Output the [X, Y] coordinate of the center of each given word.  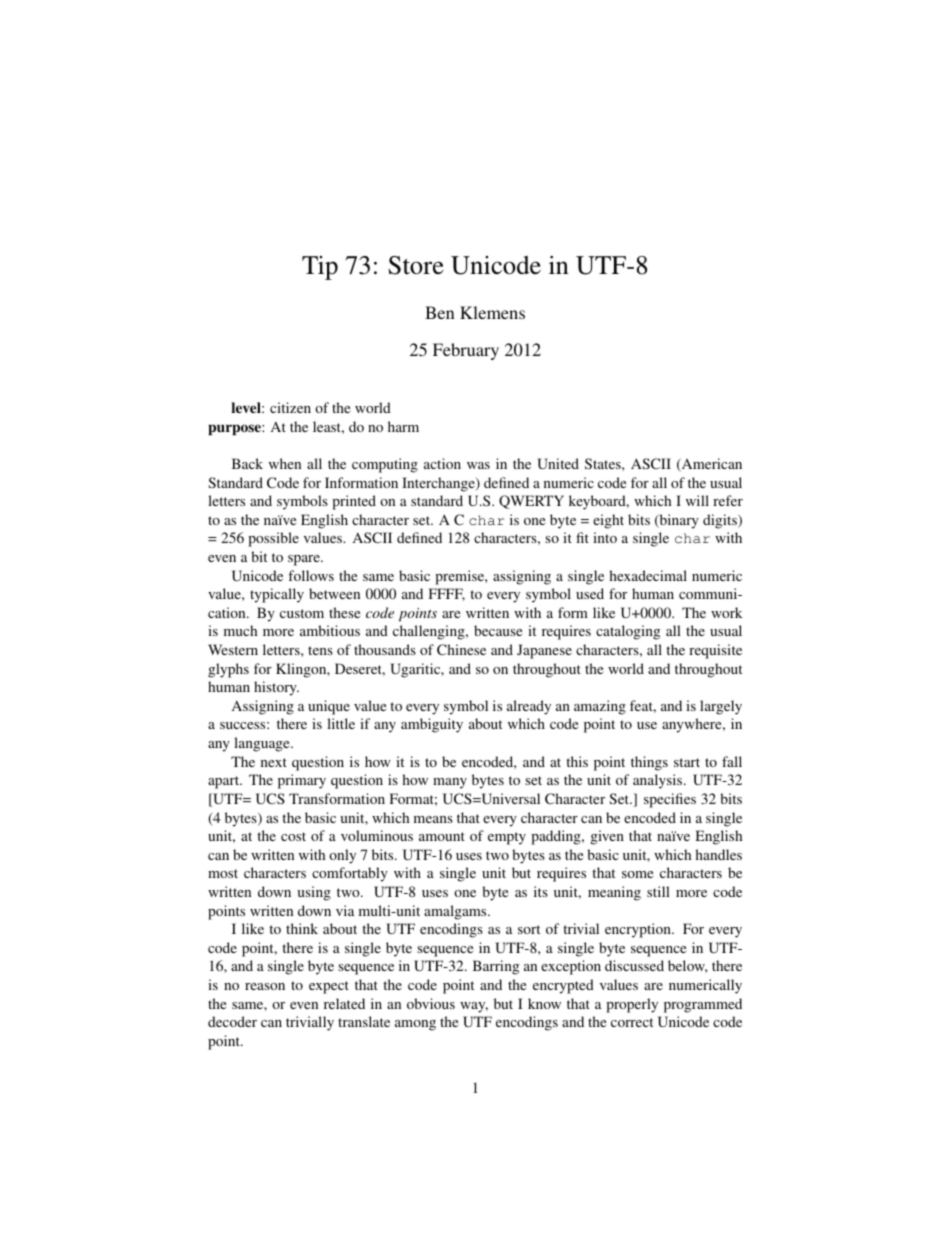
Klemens [492, 312]
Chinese [461, 649]
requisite [715, 651]
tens [320, 650]
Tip [320, 268]
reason [265, 986]
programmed [703, 1005]
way [474, 1007]
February [466, 351]
